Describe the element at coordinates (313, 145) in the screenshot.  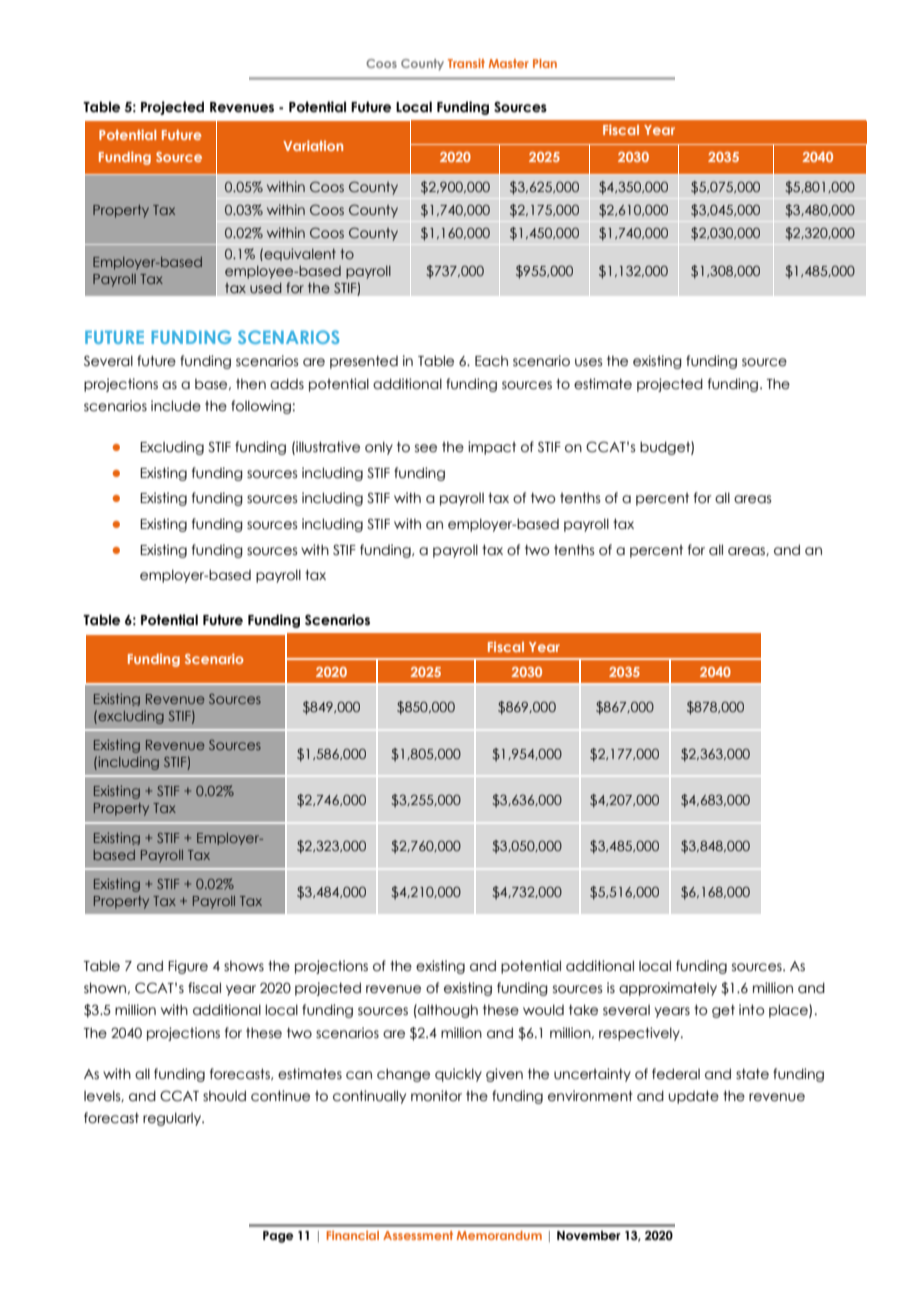
I see `Variation` at that location.
